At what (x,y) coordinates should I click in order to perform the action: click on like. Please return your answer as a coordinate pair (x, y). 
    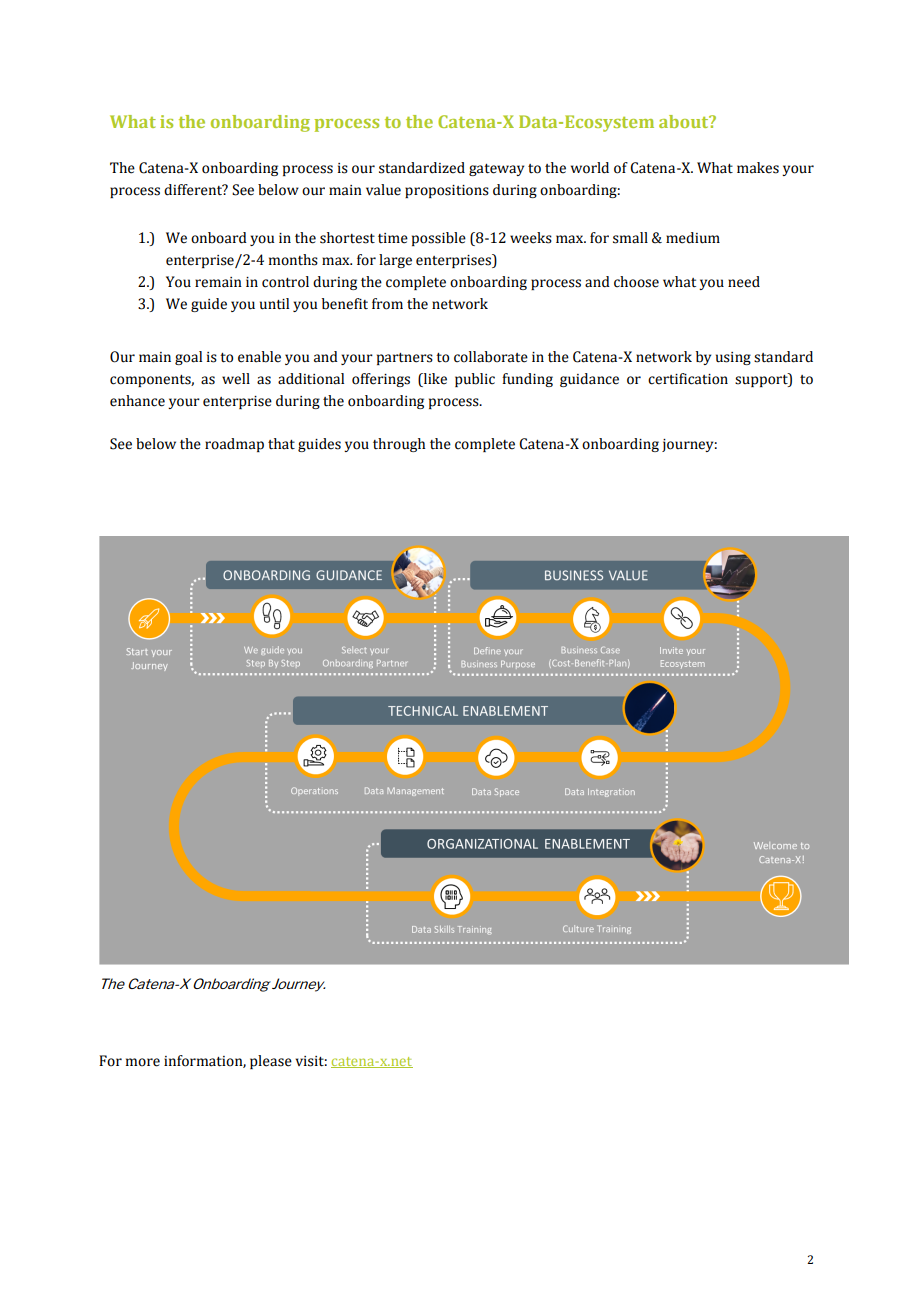
    Looking at the image, I should click on (434, 379).
